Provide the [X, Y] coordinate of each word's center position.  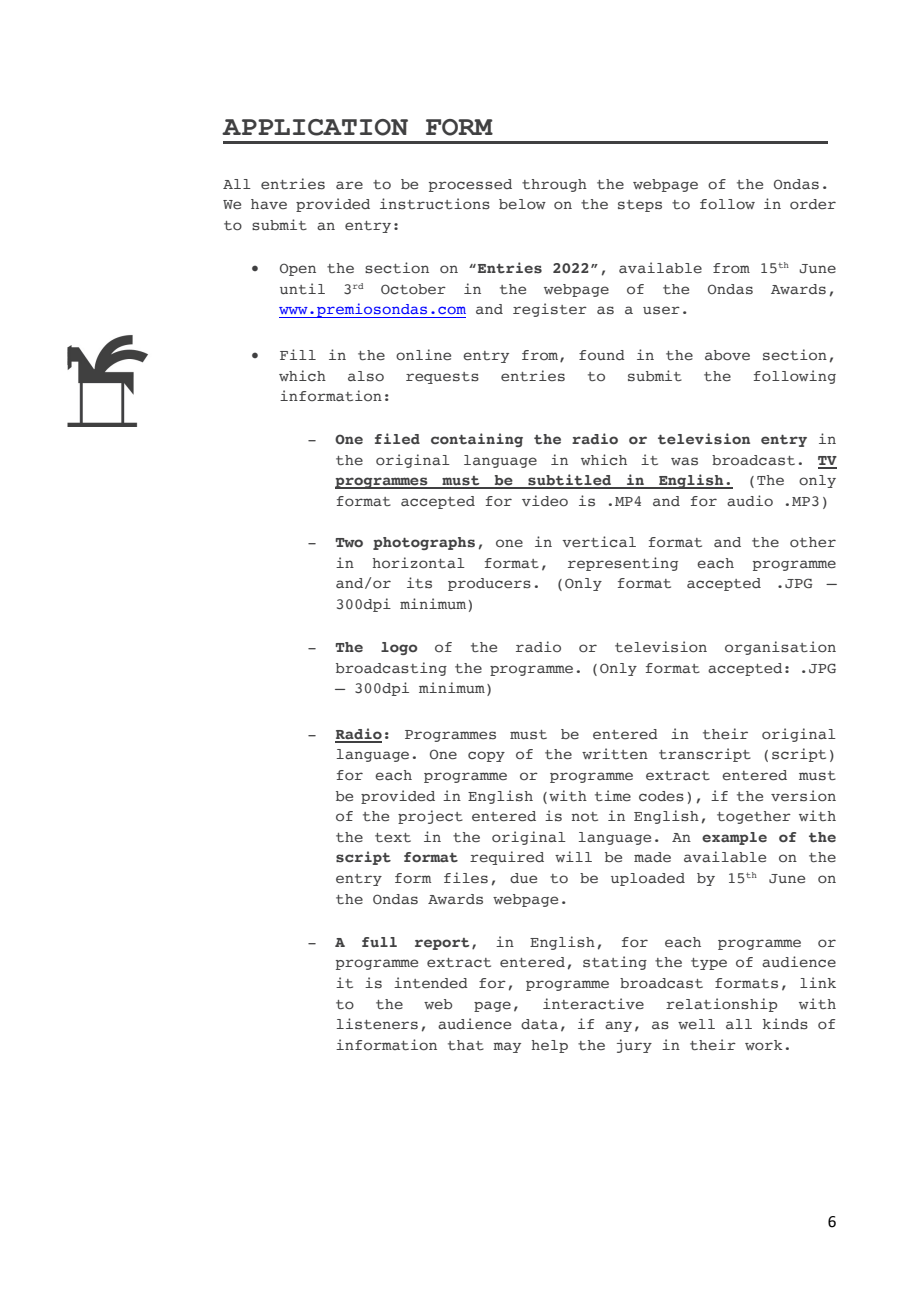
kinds [785, 1024]
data [539, 1024]
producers [489, 584]
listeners [377, 1024]
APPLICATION [315, 127]
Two [349, 542]
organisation [780, 648]
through [554, 185]
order [813, 204]
